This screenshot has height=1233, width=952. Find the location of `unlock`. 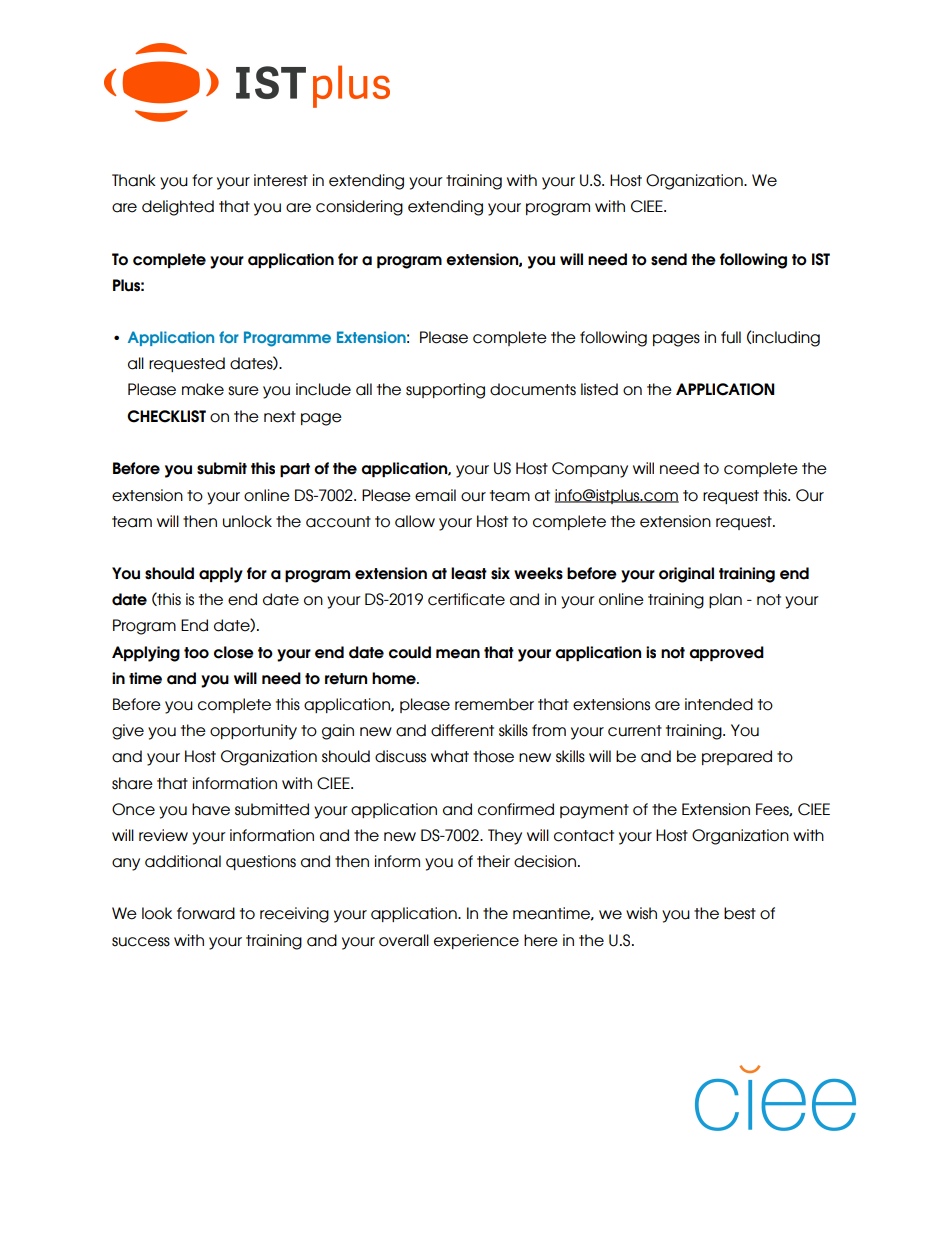

unlock is located at coordinates (247, 521).
